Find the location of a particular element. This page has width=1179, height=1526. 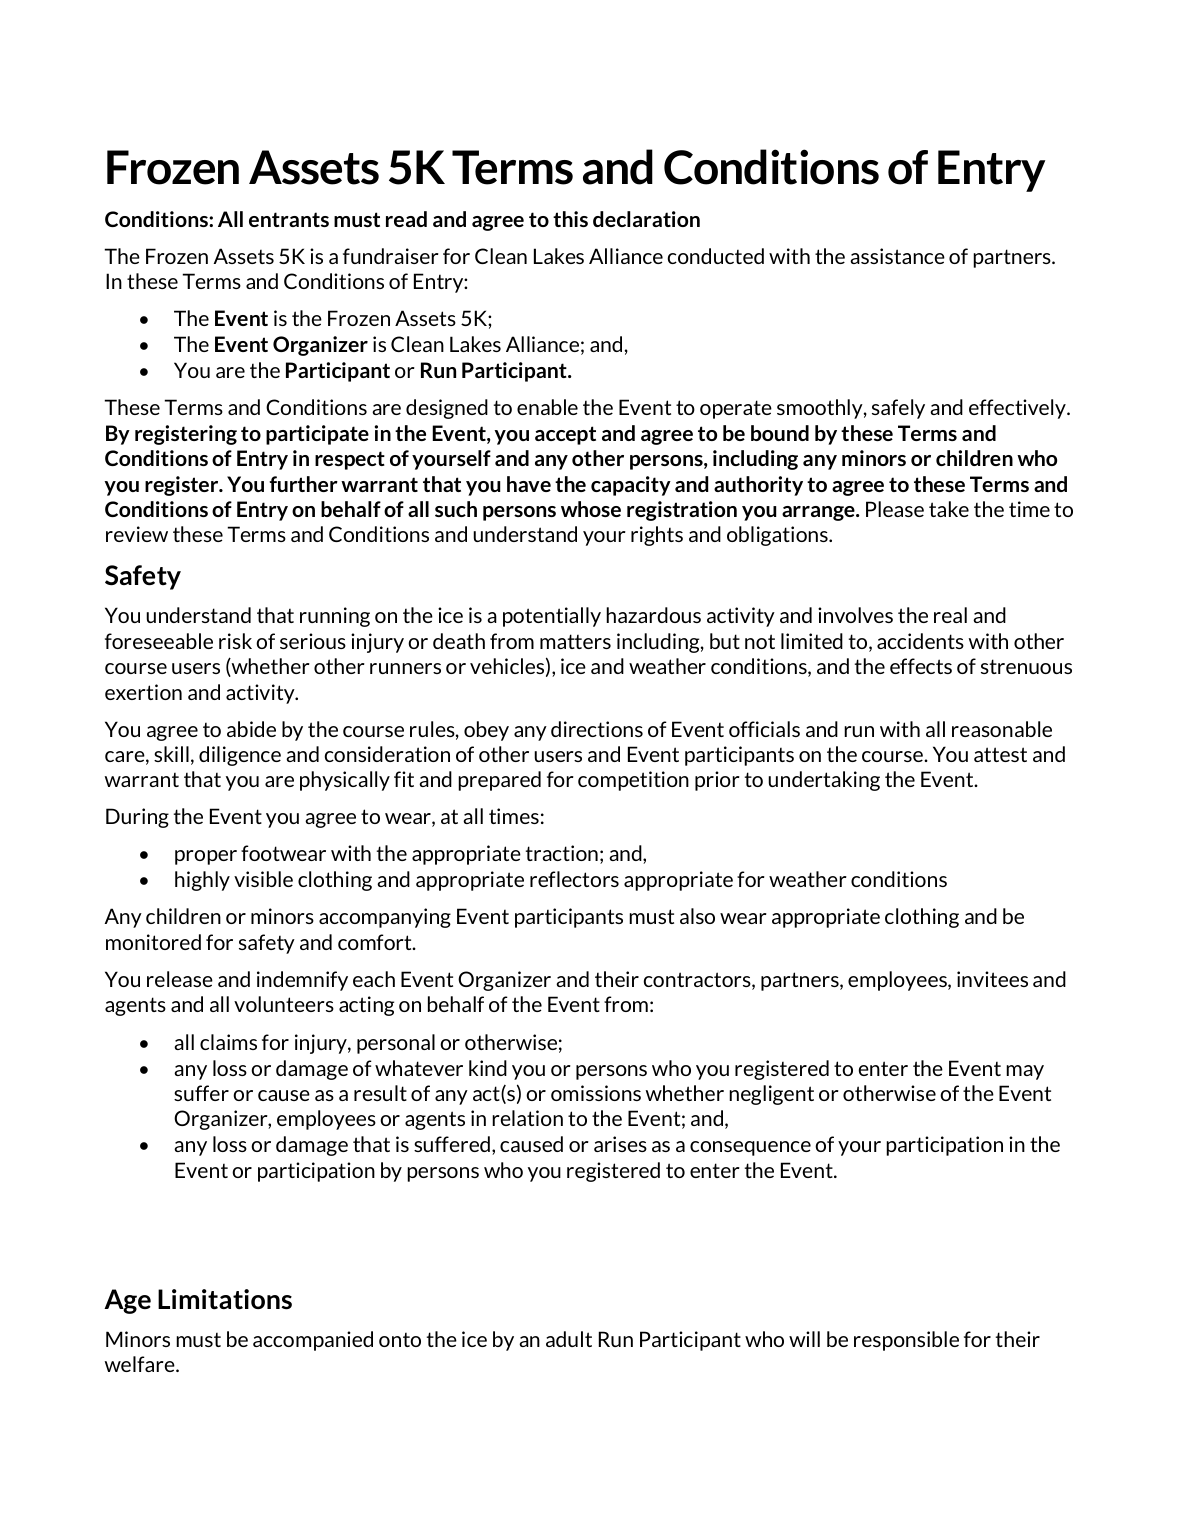

undertaking is located at coordinates (824, 781).
